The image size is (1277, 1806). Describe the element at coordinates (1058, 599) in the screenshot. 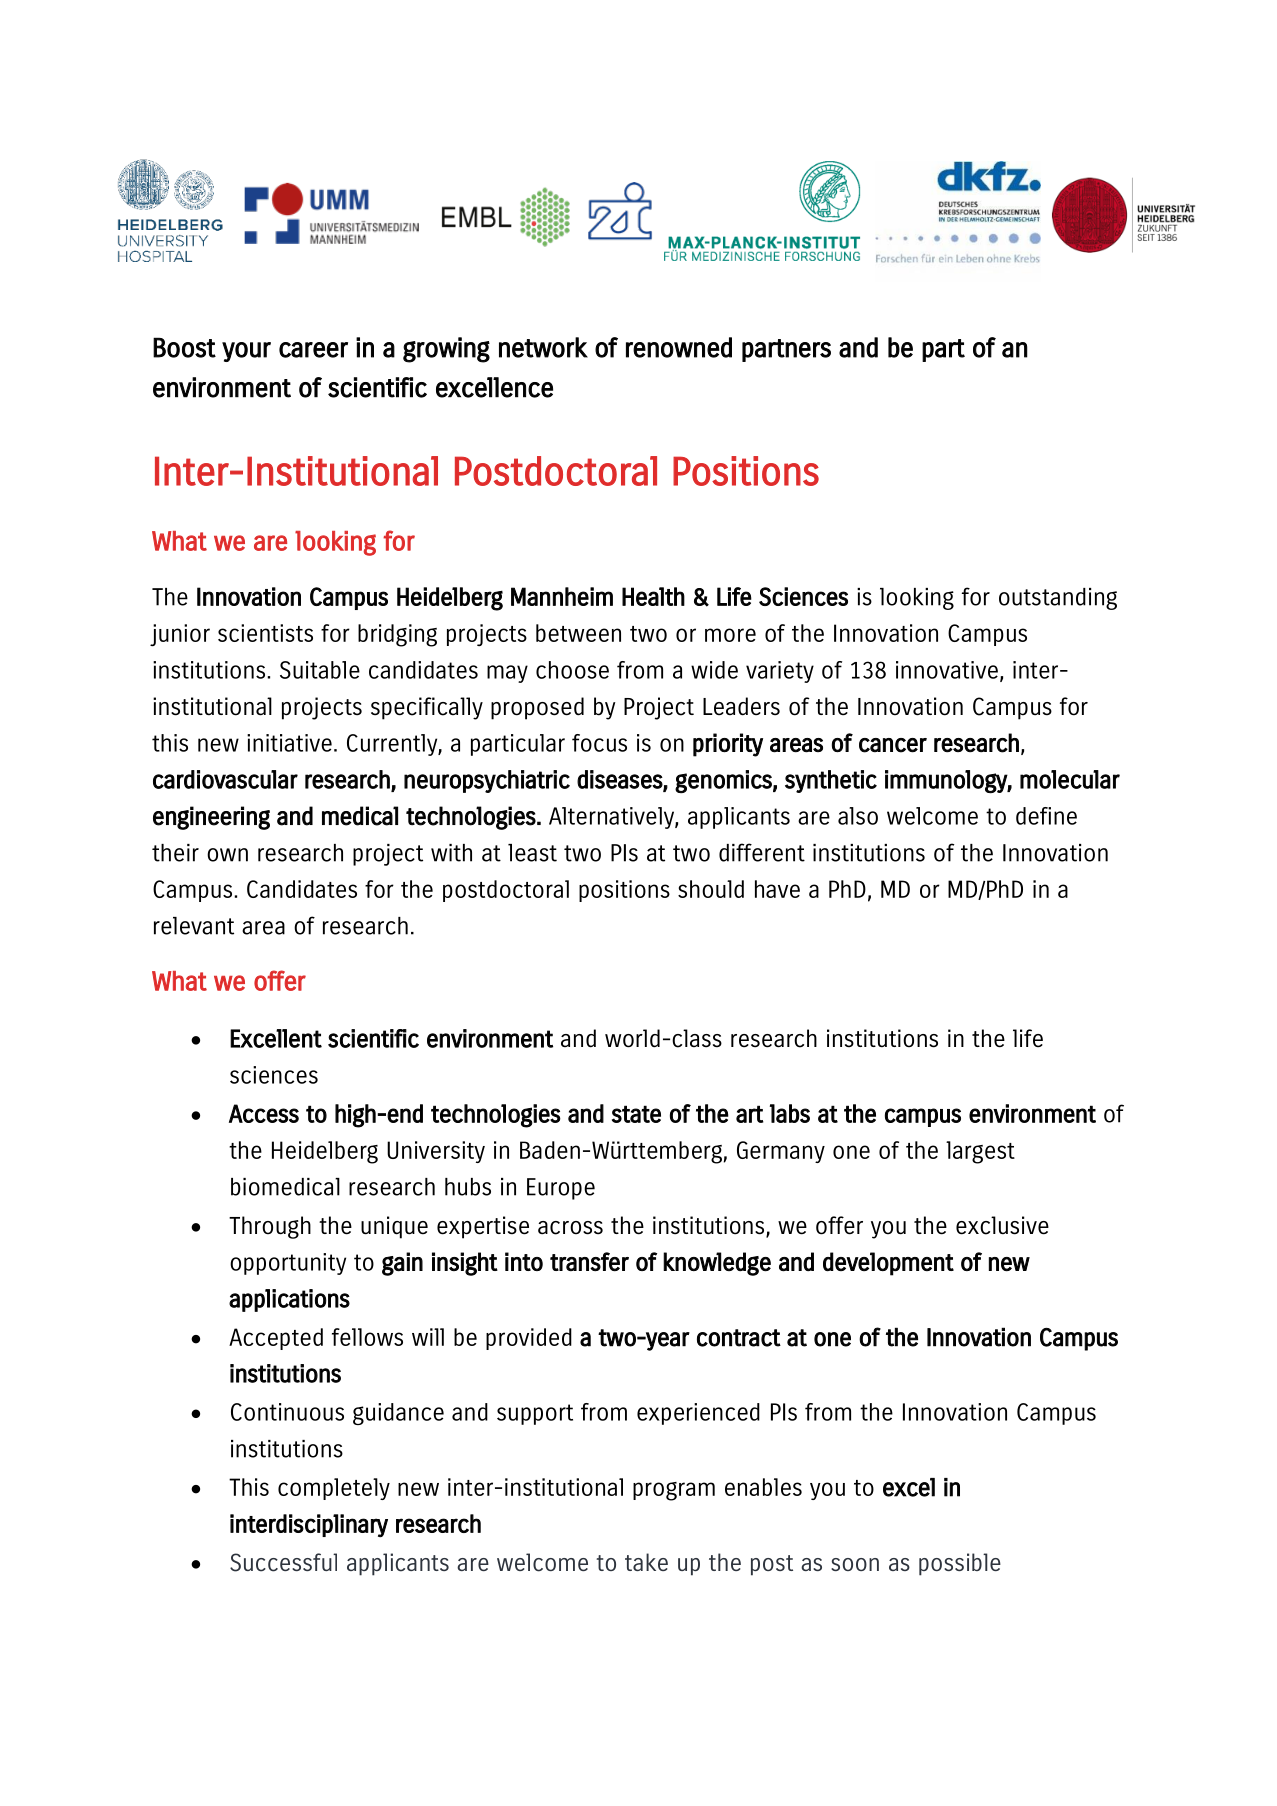

I see `outstanding` at that location.
